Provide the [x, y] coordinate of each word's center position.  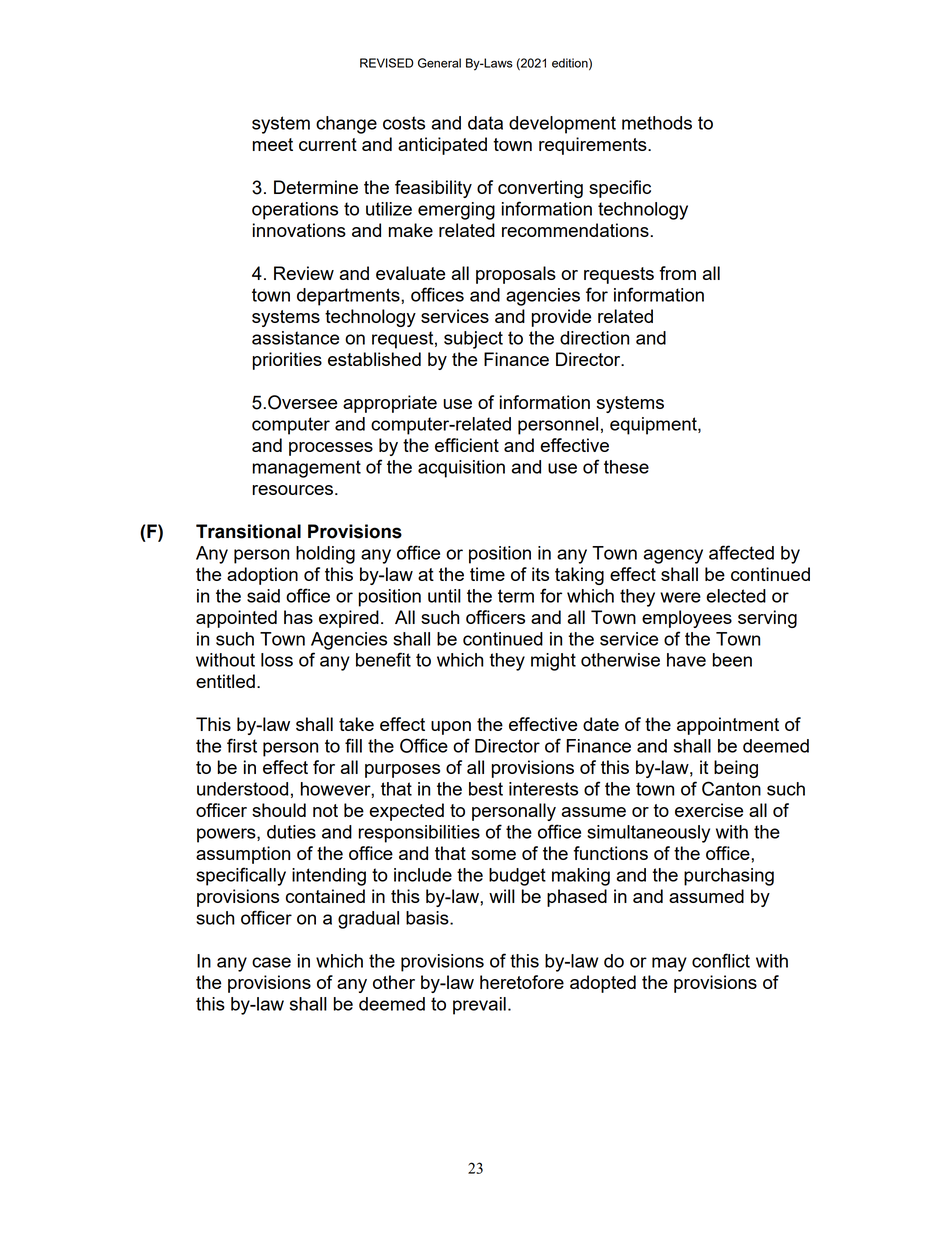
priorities [287, 361]
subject [473, 340]
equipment [654, 426]
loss [277, 660]
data [485, 123]
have [686, 660]
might [553, 662]
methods [657, 123]
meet [273, 144]
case [271, 962]
